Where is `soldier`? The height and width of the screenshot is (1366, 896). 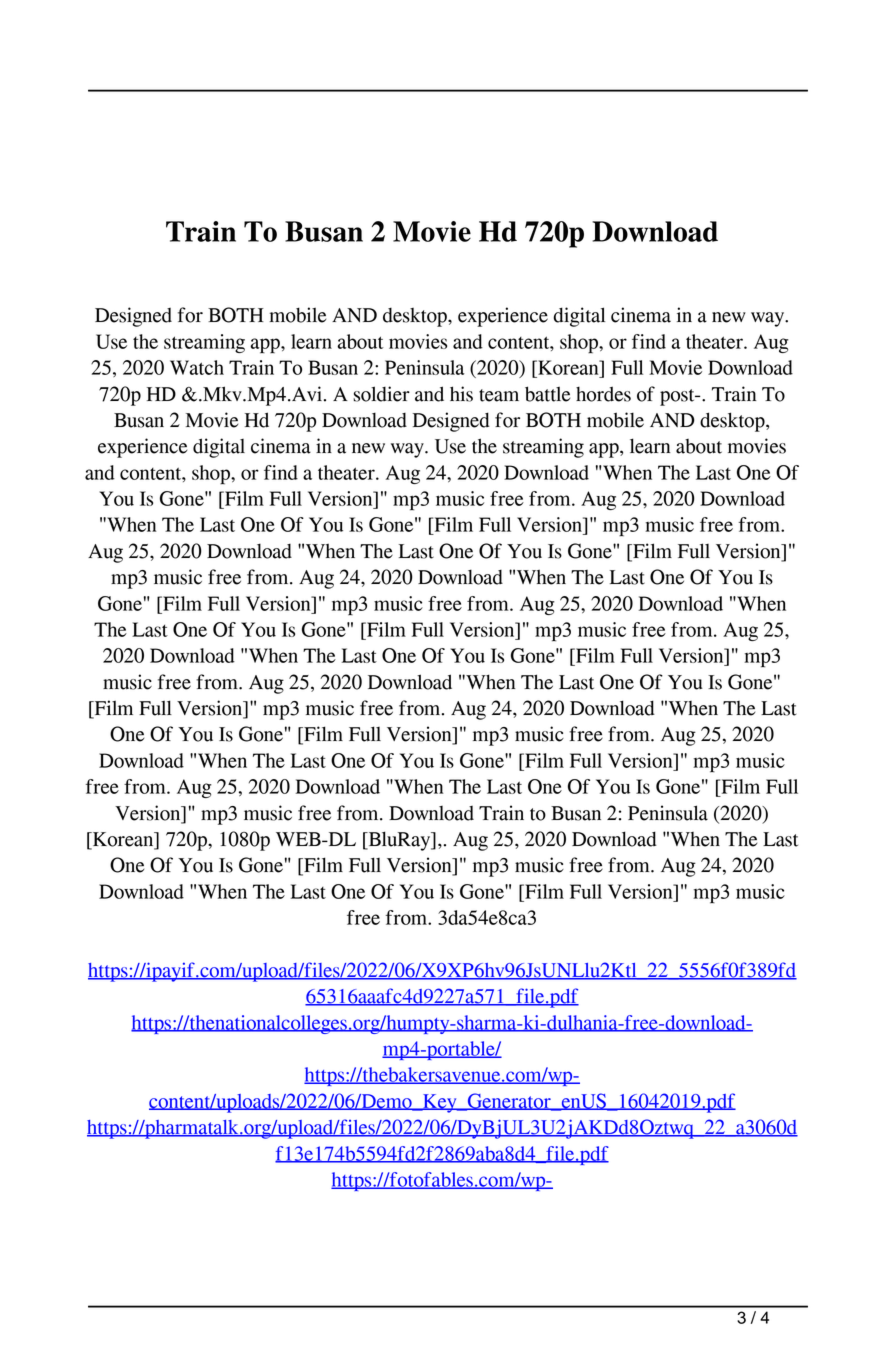
soldier is located at coordinates (381, 394).
